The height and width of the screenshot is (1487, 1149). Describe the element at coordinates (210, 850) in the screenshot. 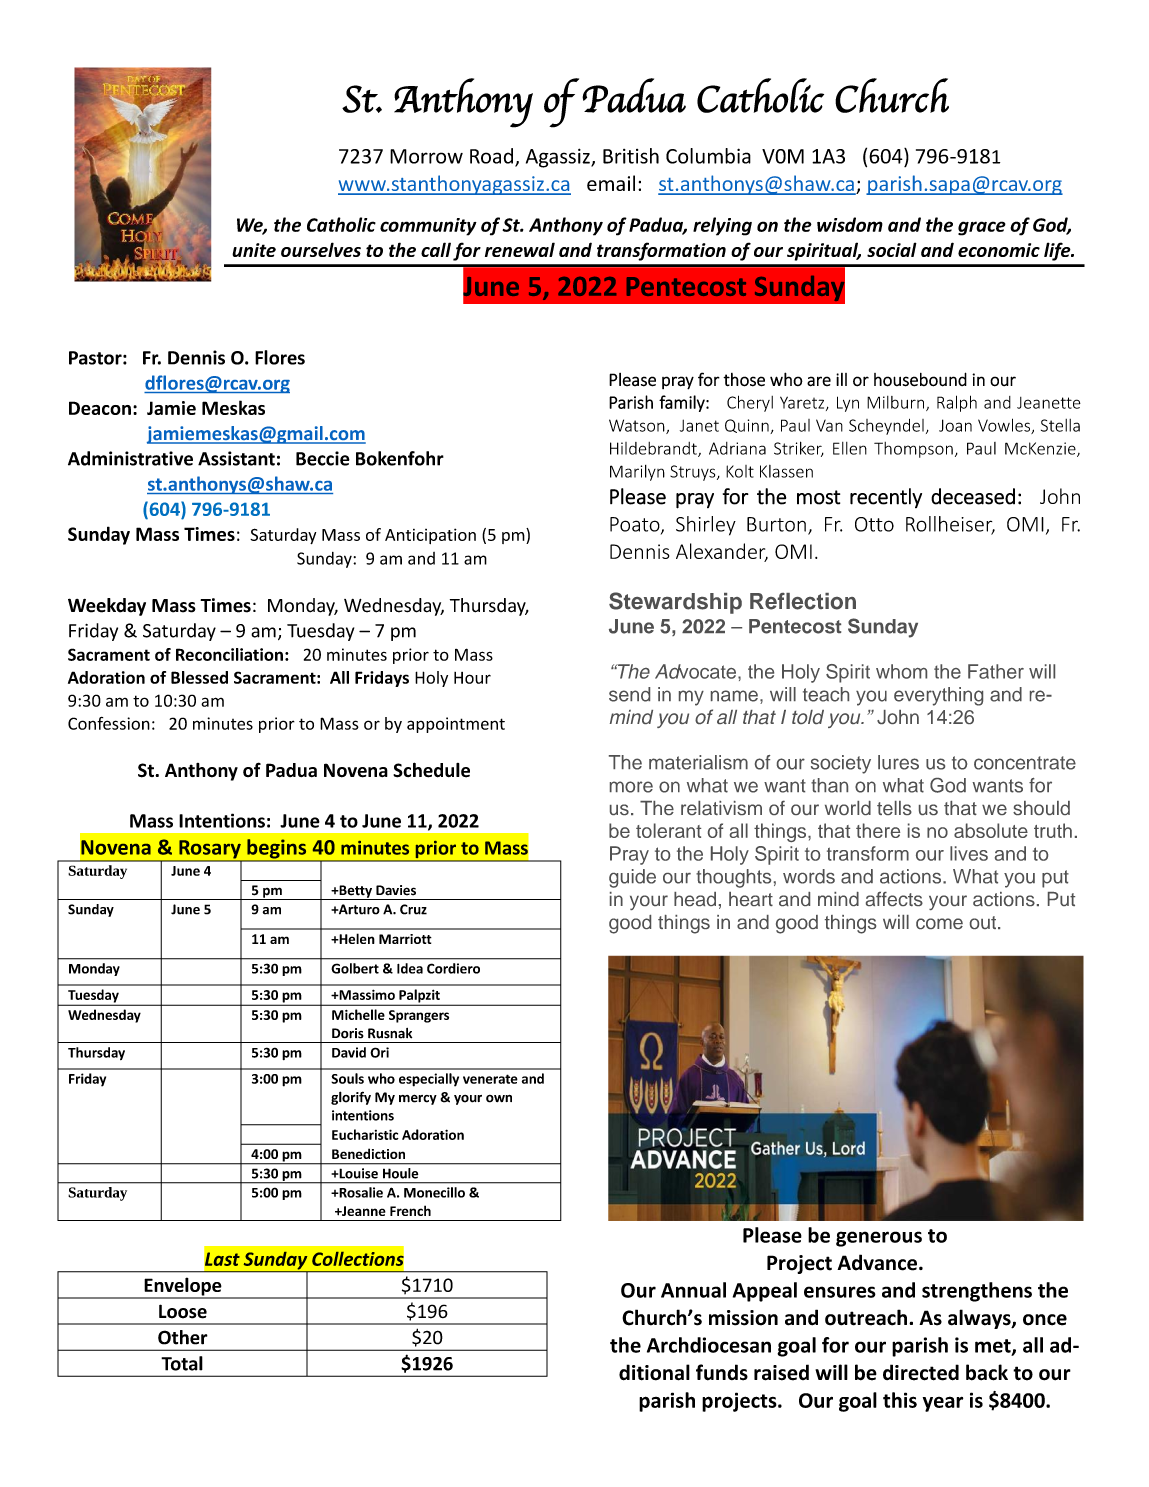

I see `Rosary` at that location.
